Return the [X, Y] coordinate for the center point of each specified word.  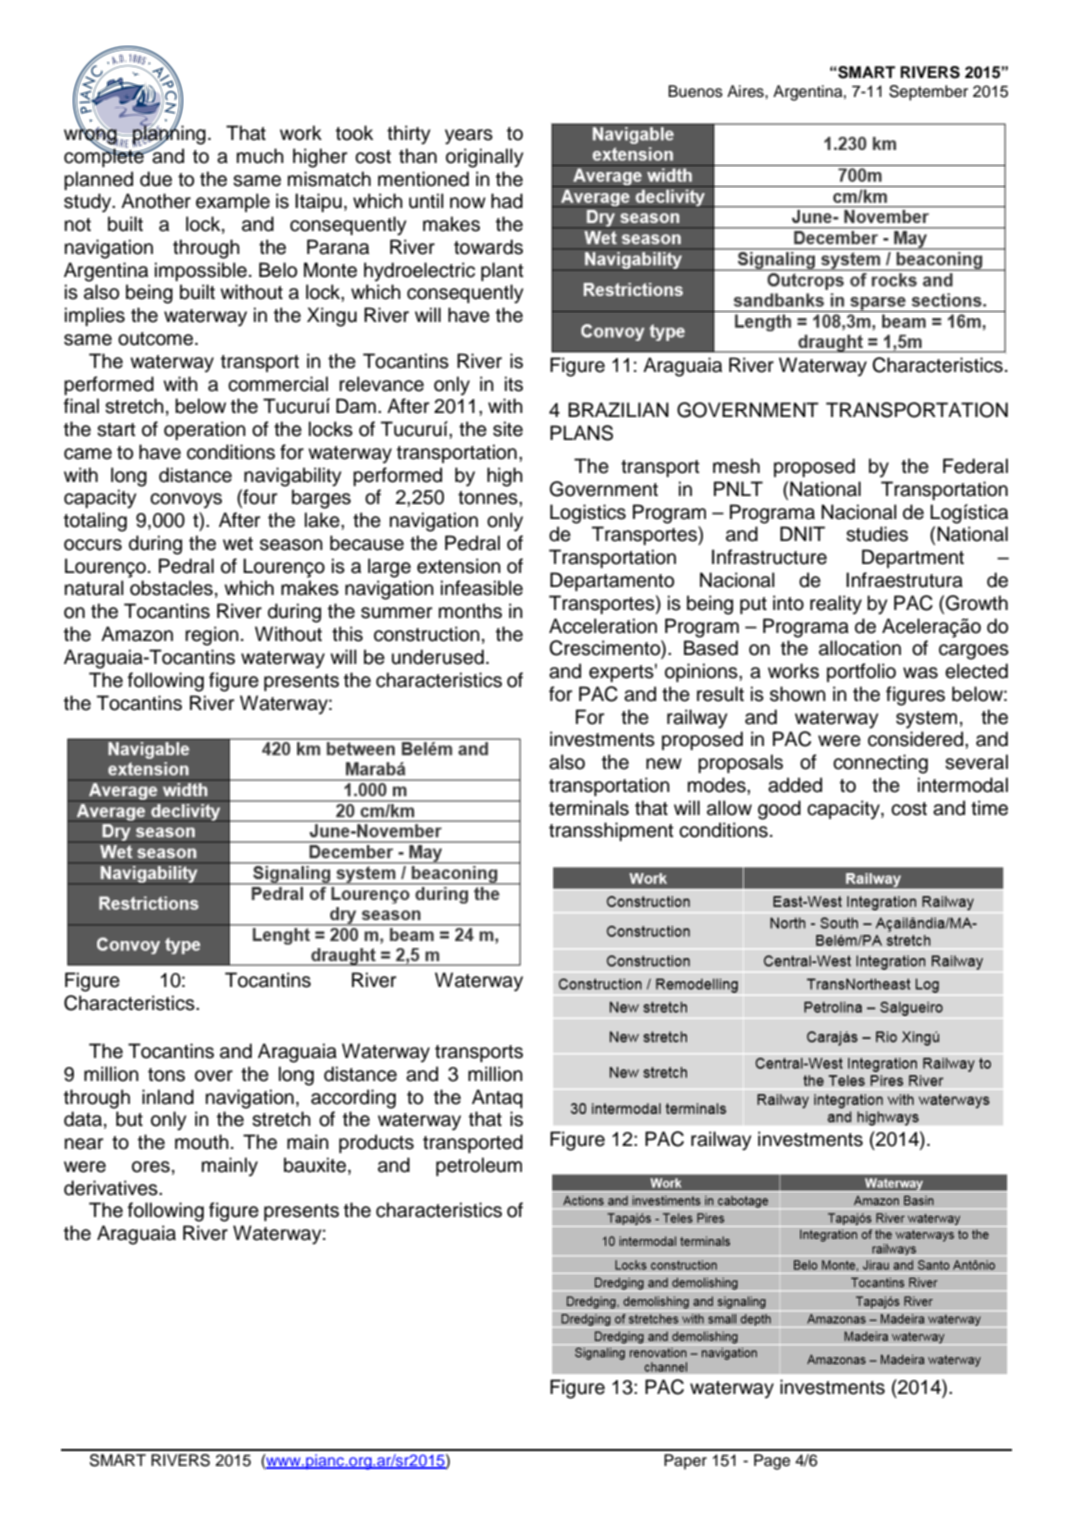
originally [484, 158]
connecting [880, 764]
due [156, 179]
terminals [589, 808]
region [212, 636]
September [928, 93]
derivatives [112, 1188]
